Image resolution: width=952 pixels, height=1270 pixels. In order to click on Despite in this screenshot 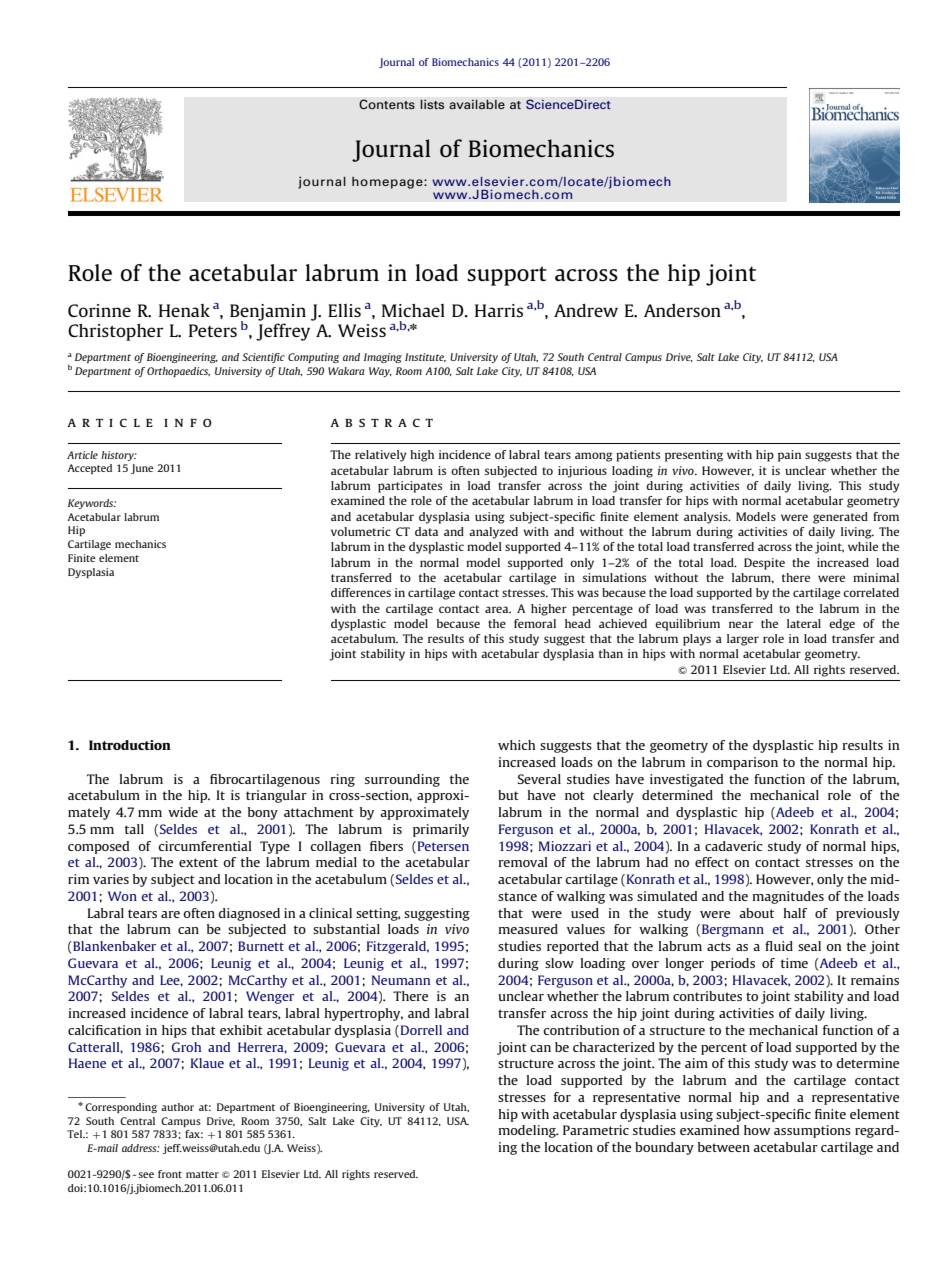, I will do `click(764, 564)`.
